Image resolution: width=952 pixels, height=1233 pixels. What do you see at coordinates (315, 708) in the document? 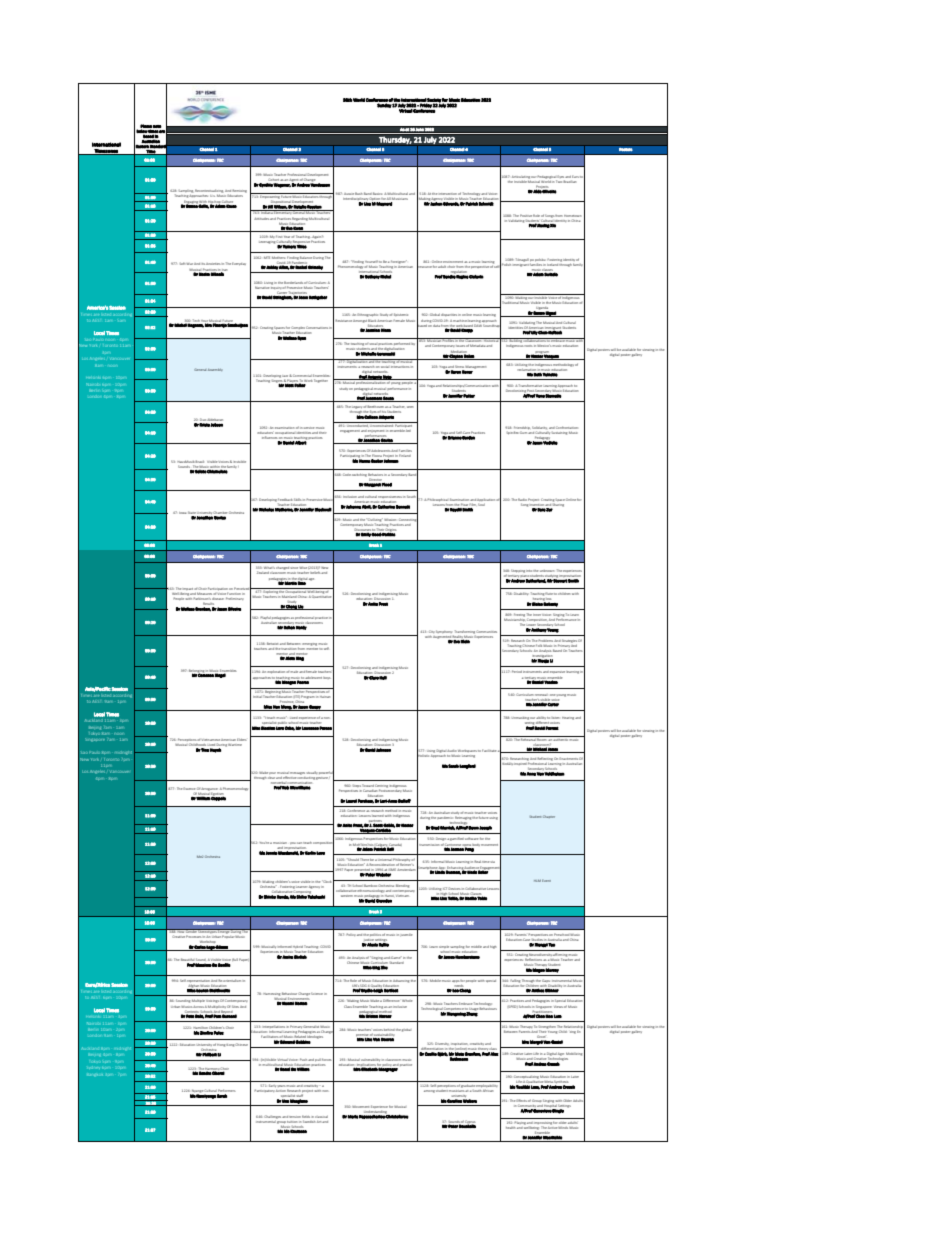
I see `Goopy` at bounding box center [315, 708].
